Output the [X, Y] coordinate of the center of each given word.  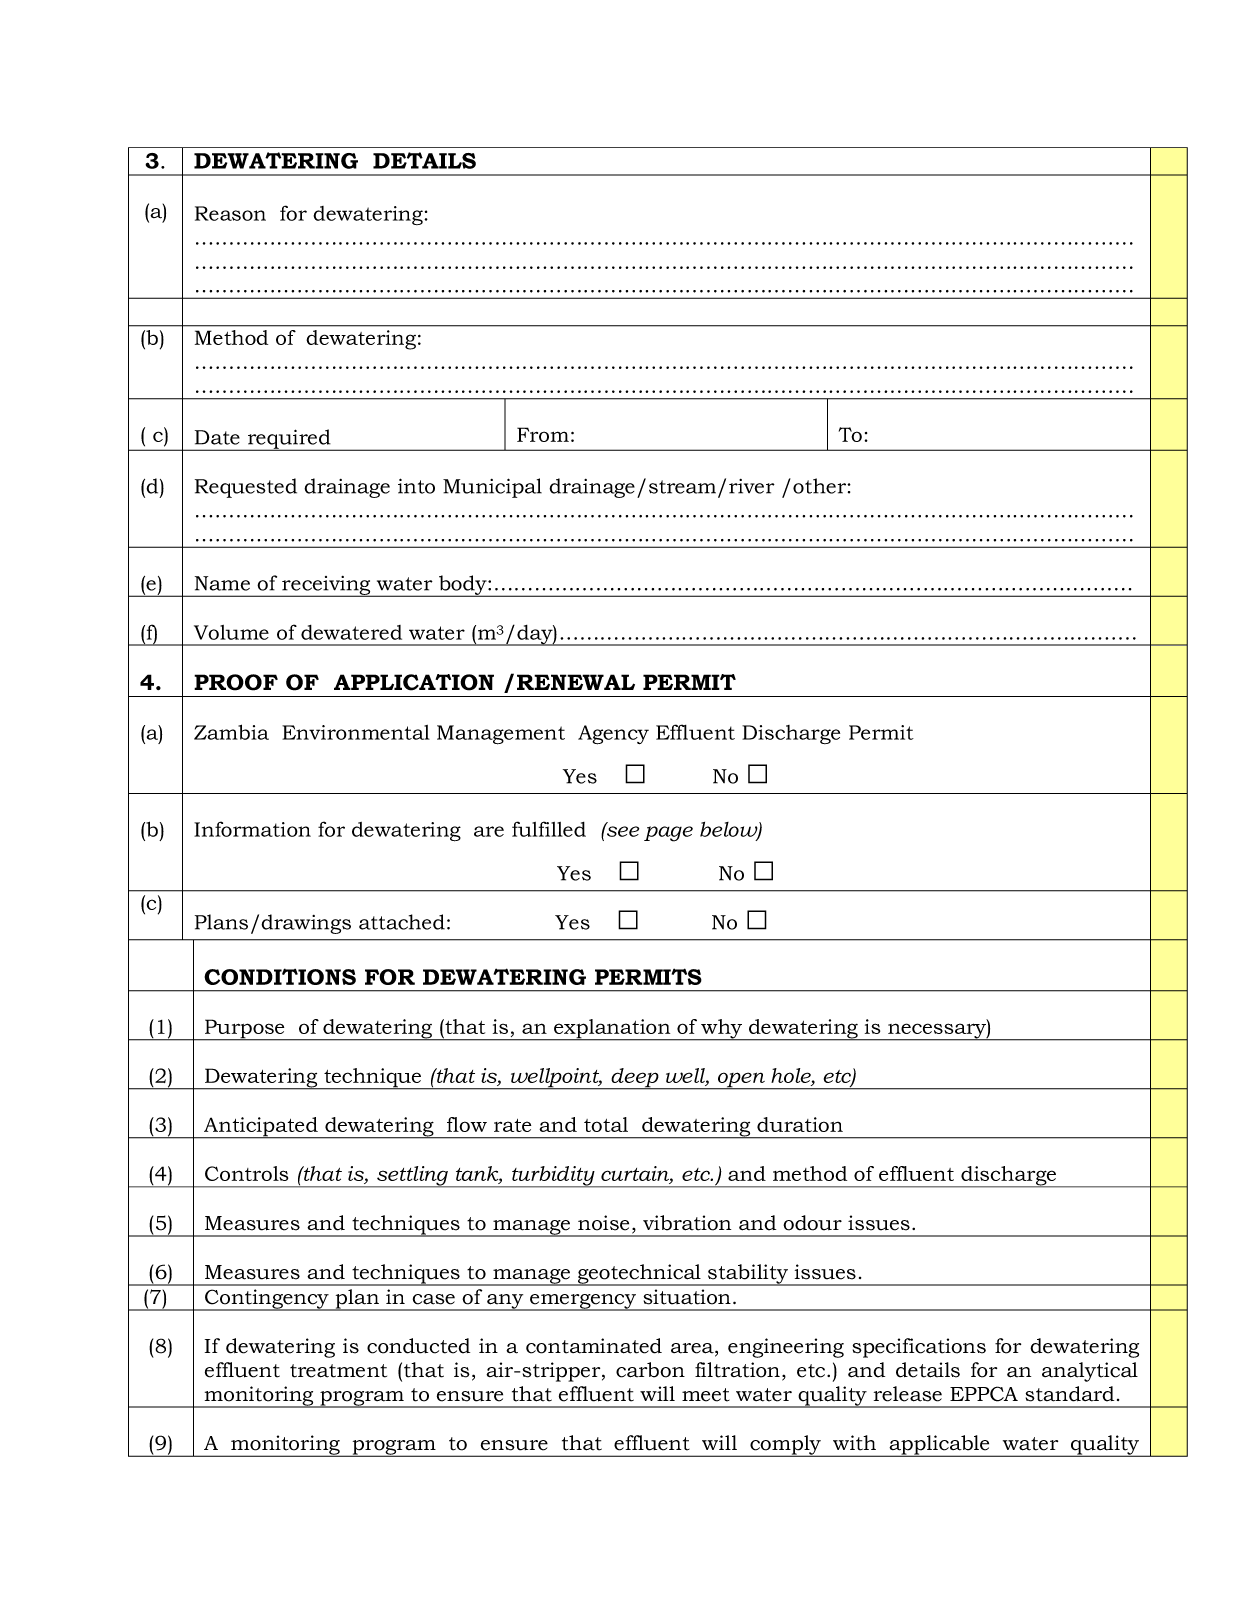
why [722, 1030]
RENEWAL [576, 682]
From [543, 434]
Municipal [492, 488]
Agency [613, 735]
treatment [338, 1371]
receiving [326, 586]
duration [800, 1124]
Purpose [245, 1030]
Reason [230, 213]
